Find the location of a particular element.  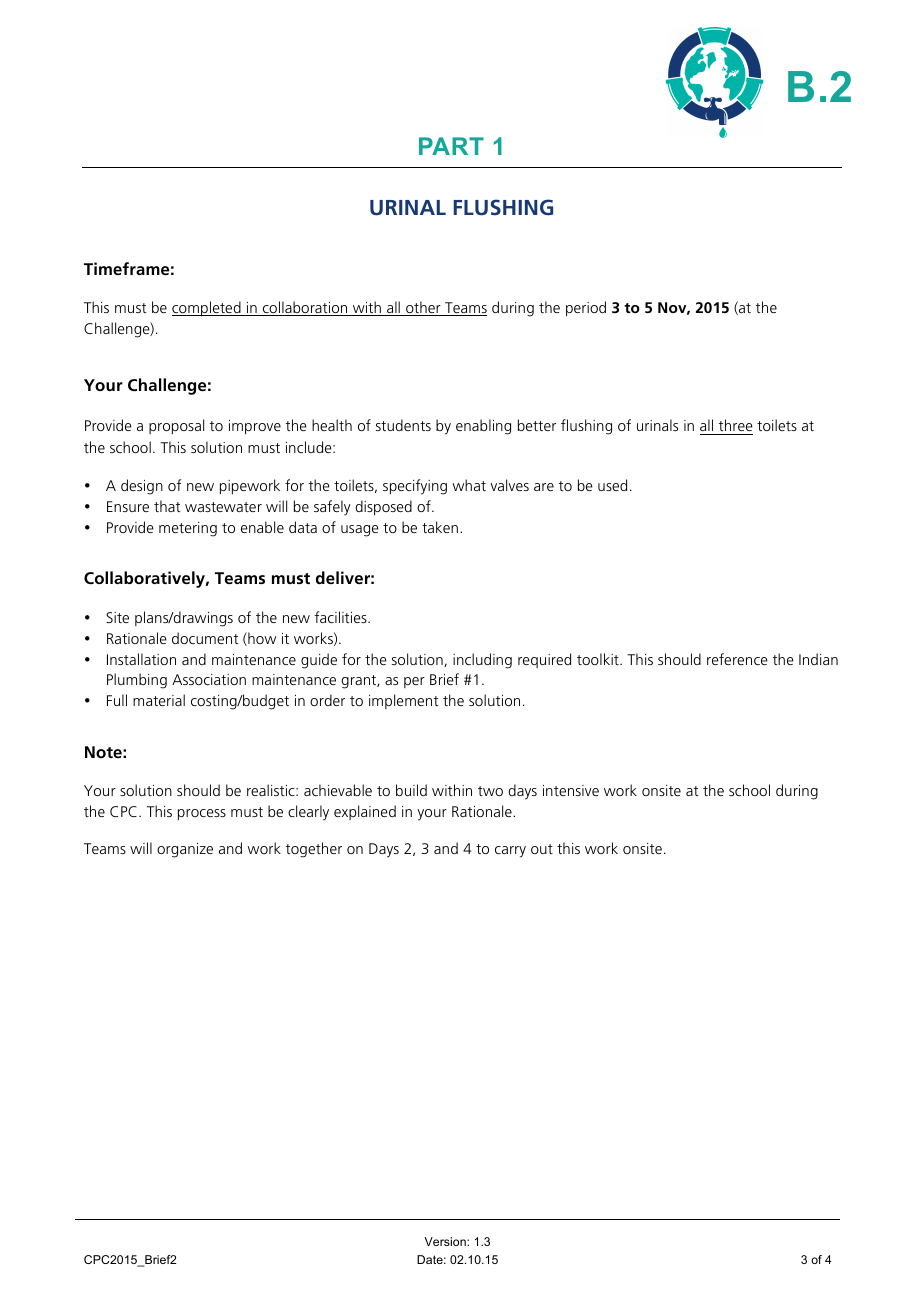

intensive is located at coordinates (571, 790).
